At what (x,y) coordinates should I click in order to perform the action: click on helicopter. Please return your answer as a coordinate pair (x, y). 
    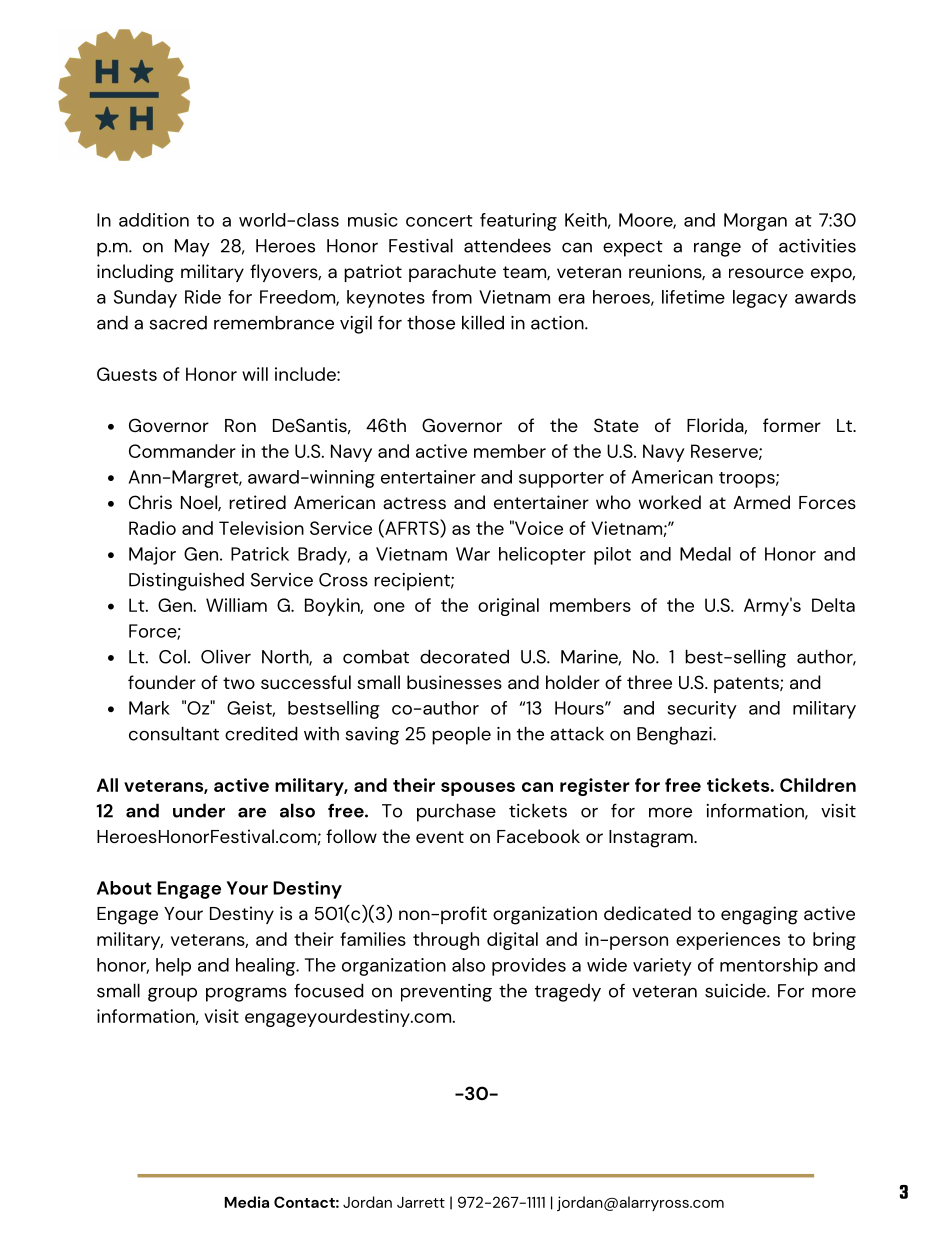
    Looking at the image, I should click on (542, 556).
